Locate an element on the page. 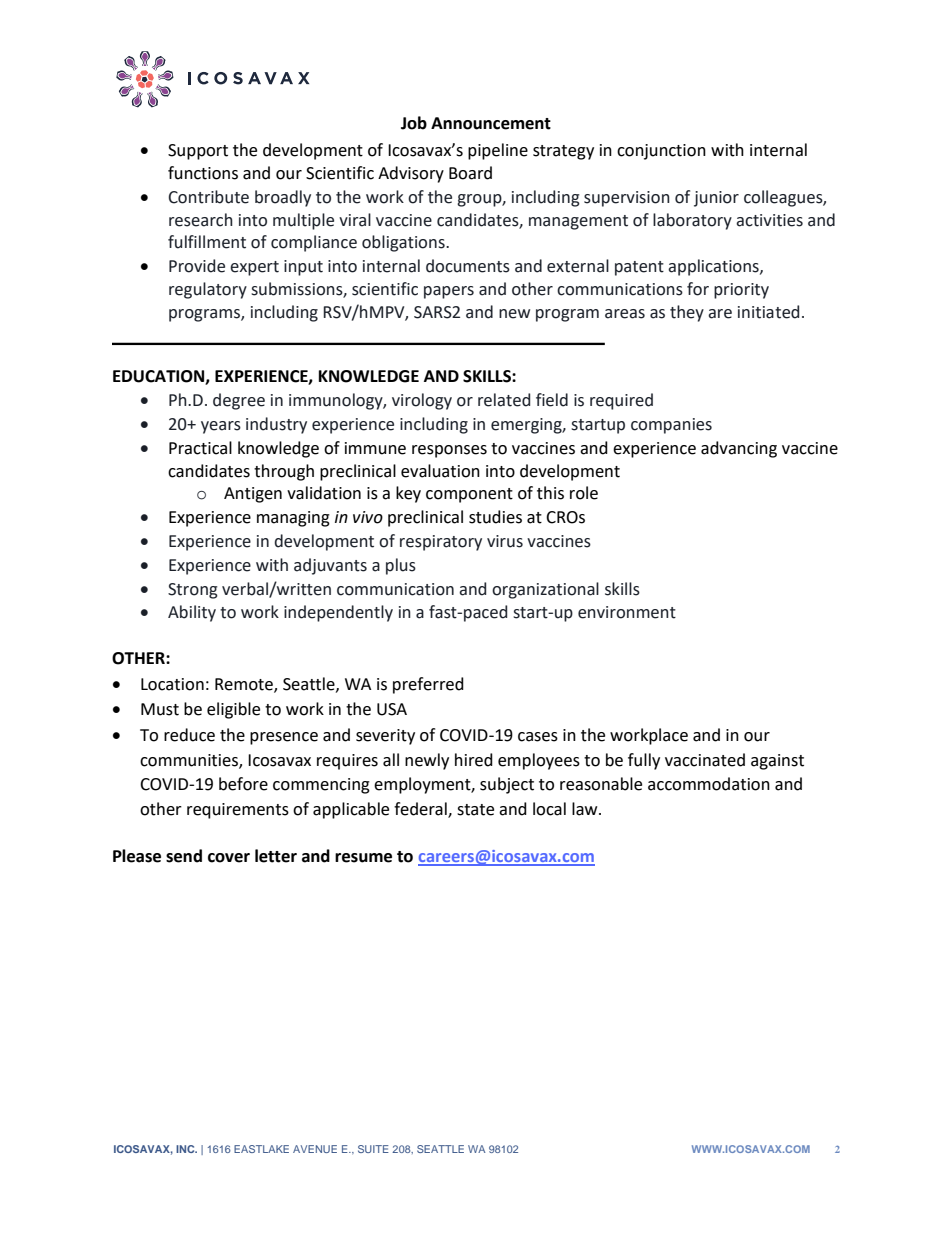 The image size is (952, 1233). law is located at coordinates (586, 809).
